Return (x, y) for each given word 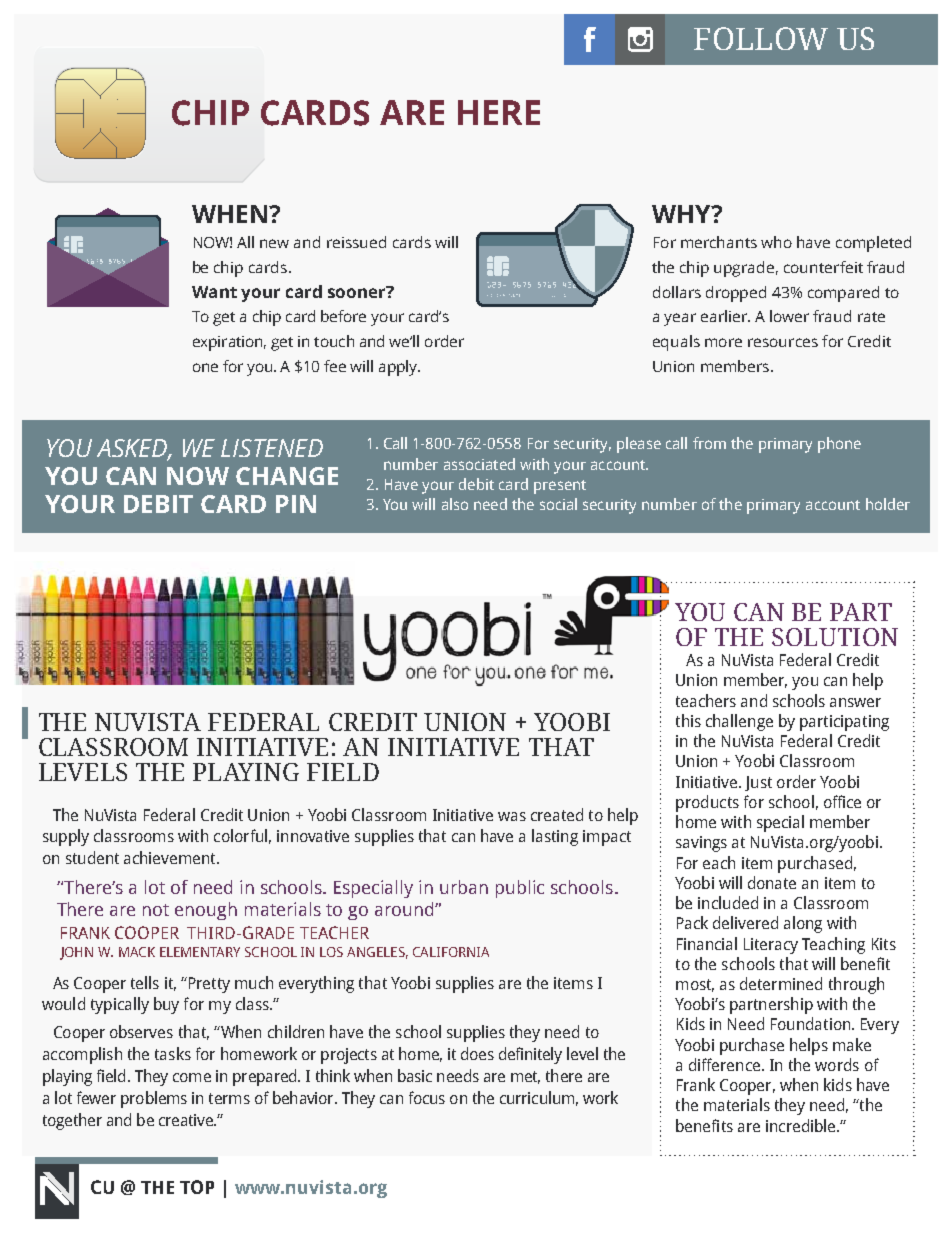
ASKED (133, 449)
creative (187, 1120)
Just (758, 783)
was (512, 816)
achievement (171, 857)
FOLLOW (761, 38)
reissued (356, 242)
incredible (802, 1125)
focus (427, 1097)
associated (479, 464)
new (274, 243)
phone (839, 445)
